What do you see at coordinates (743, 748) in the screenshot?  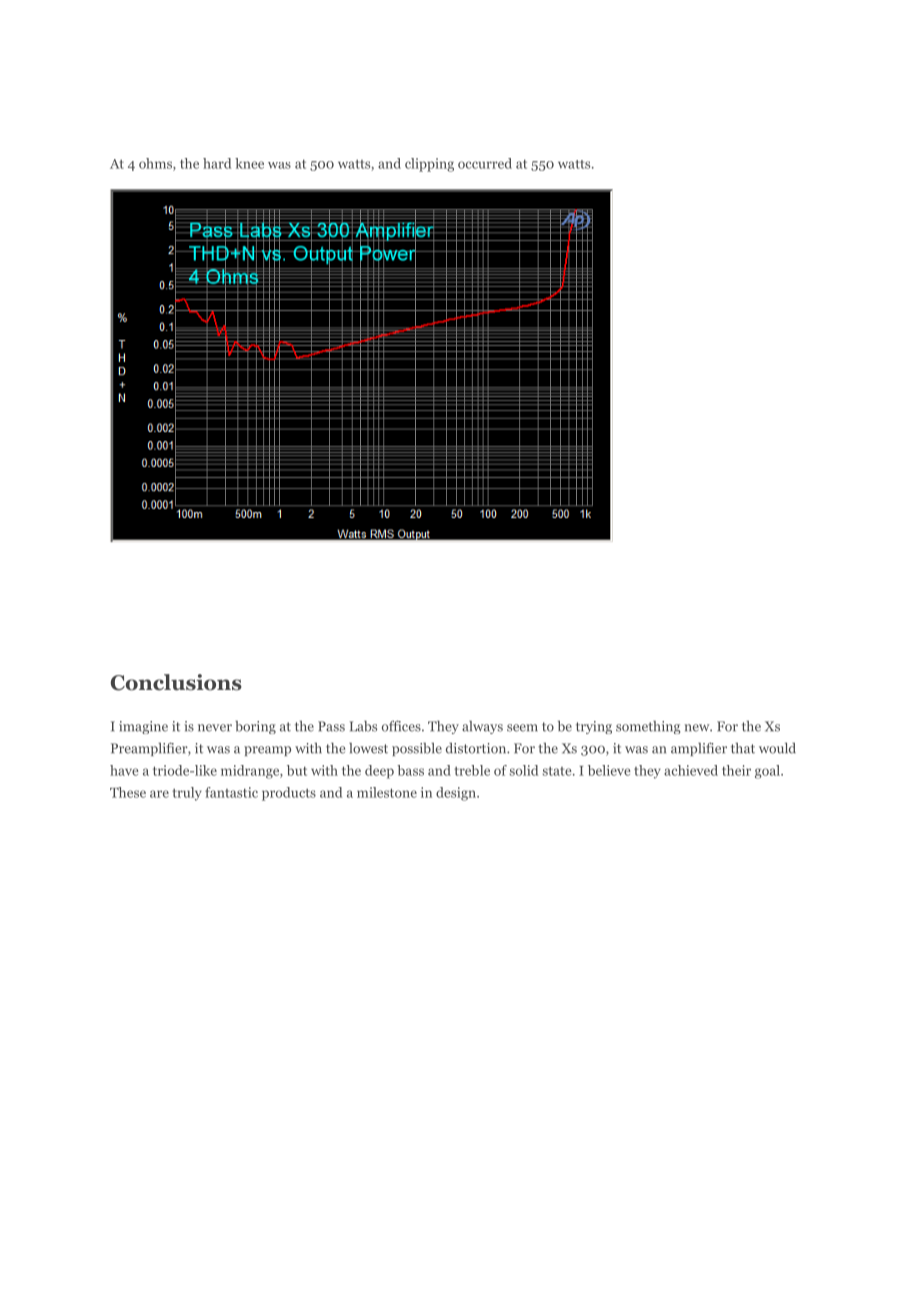 I see `that` at bounding box center [743, 748].
